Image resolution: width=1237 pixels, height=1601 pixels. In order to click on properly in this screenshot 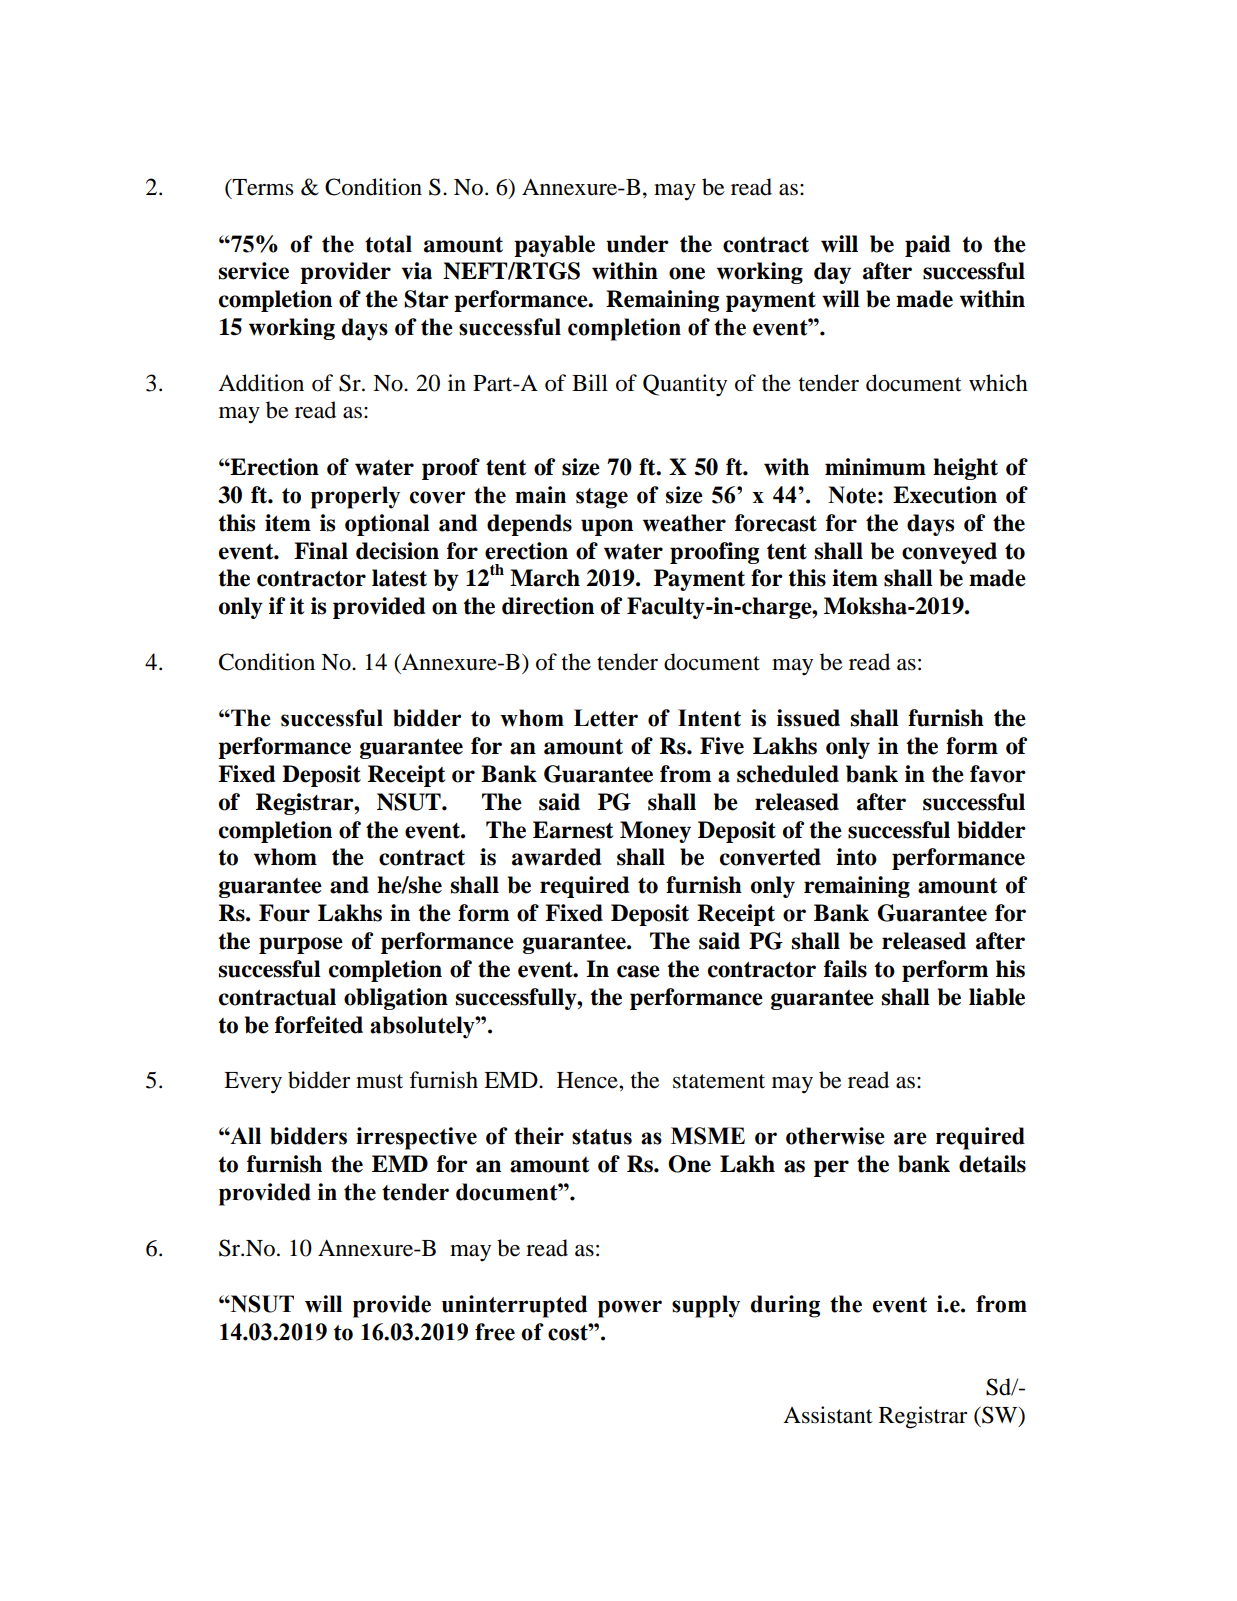, I will do `click(355, 497)`.
